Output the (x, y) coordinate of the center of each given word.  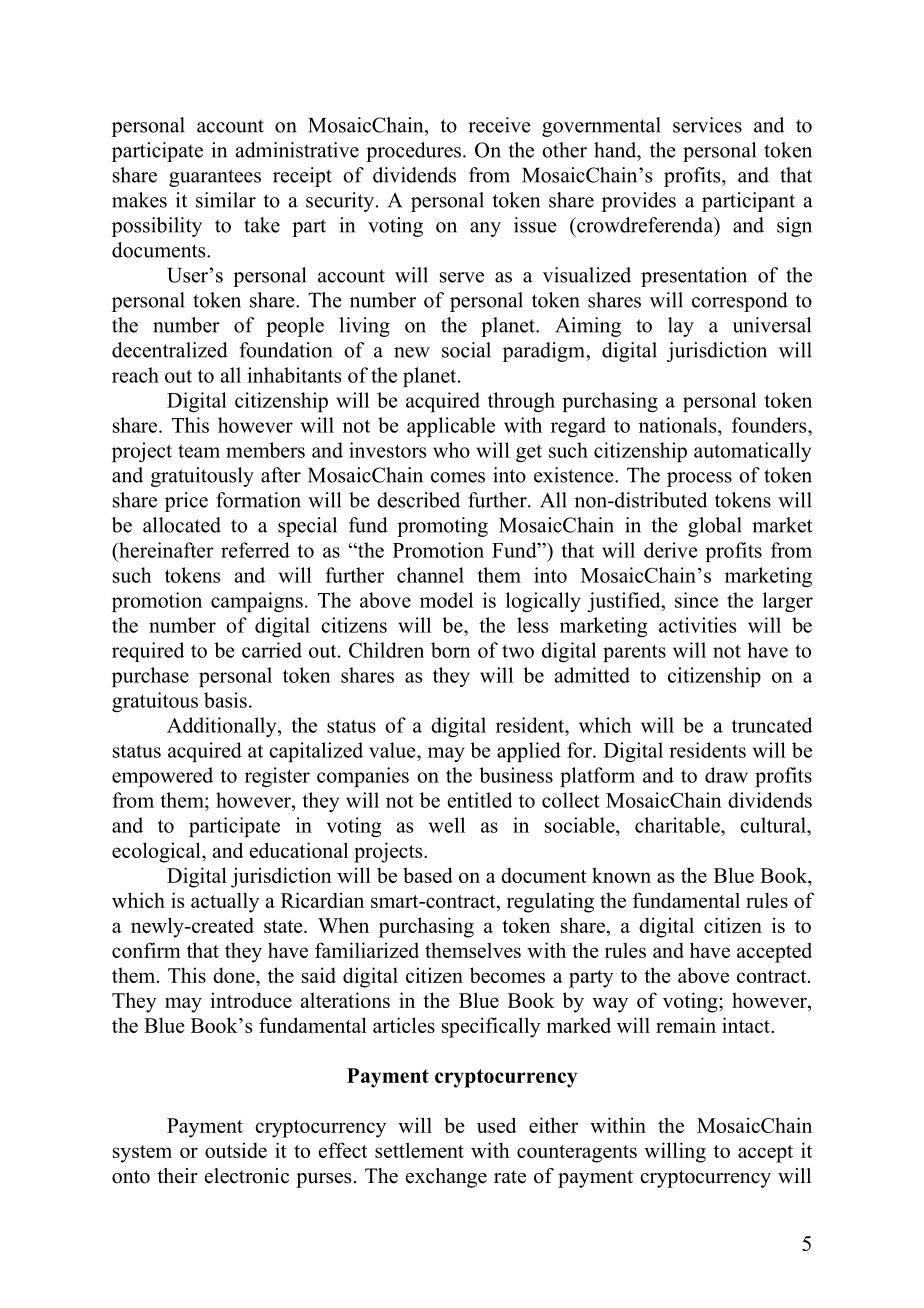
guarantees (215, 178)
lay (681, 327)
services (707, 125)
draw (726, 775)
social (466, 350)
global (715, 527)
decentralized (170, 350)
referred (255, 550)
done (235, 975)
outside (236, 1150)
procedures (413, 152)
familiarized (367, 950)
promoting (442, 527)
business (516, 775)
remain (686, 1025)
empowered (162, 777)
